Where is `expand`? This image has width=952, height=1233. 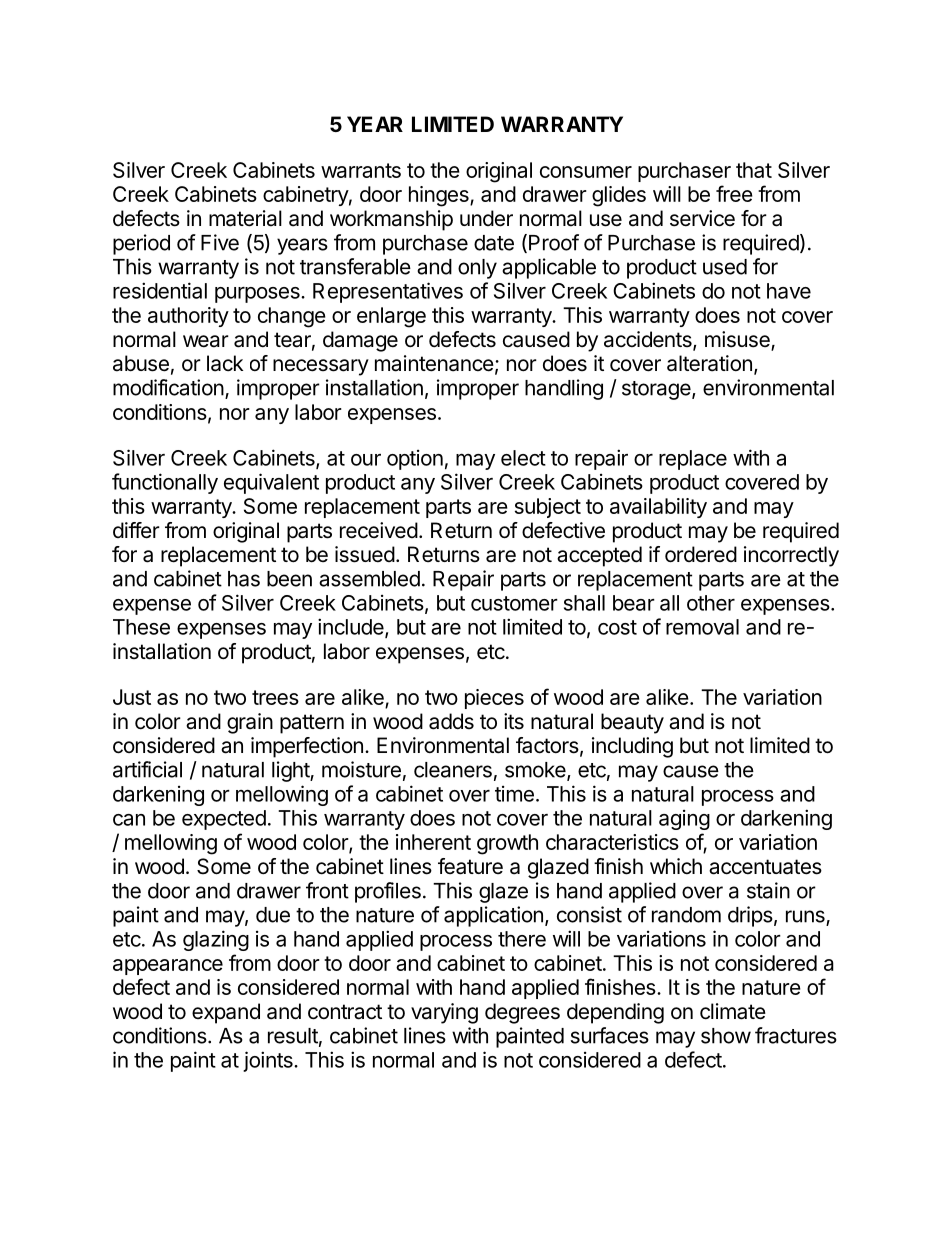 expand is located at coordinates (226, 1013).
